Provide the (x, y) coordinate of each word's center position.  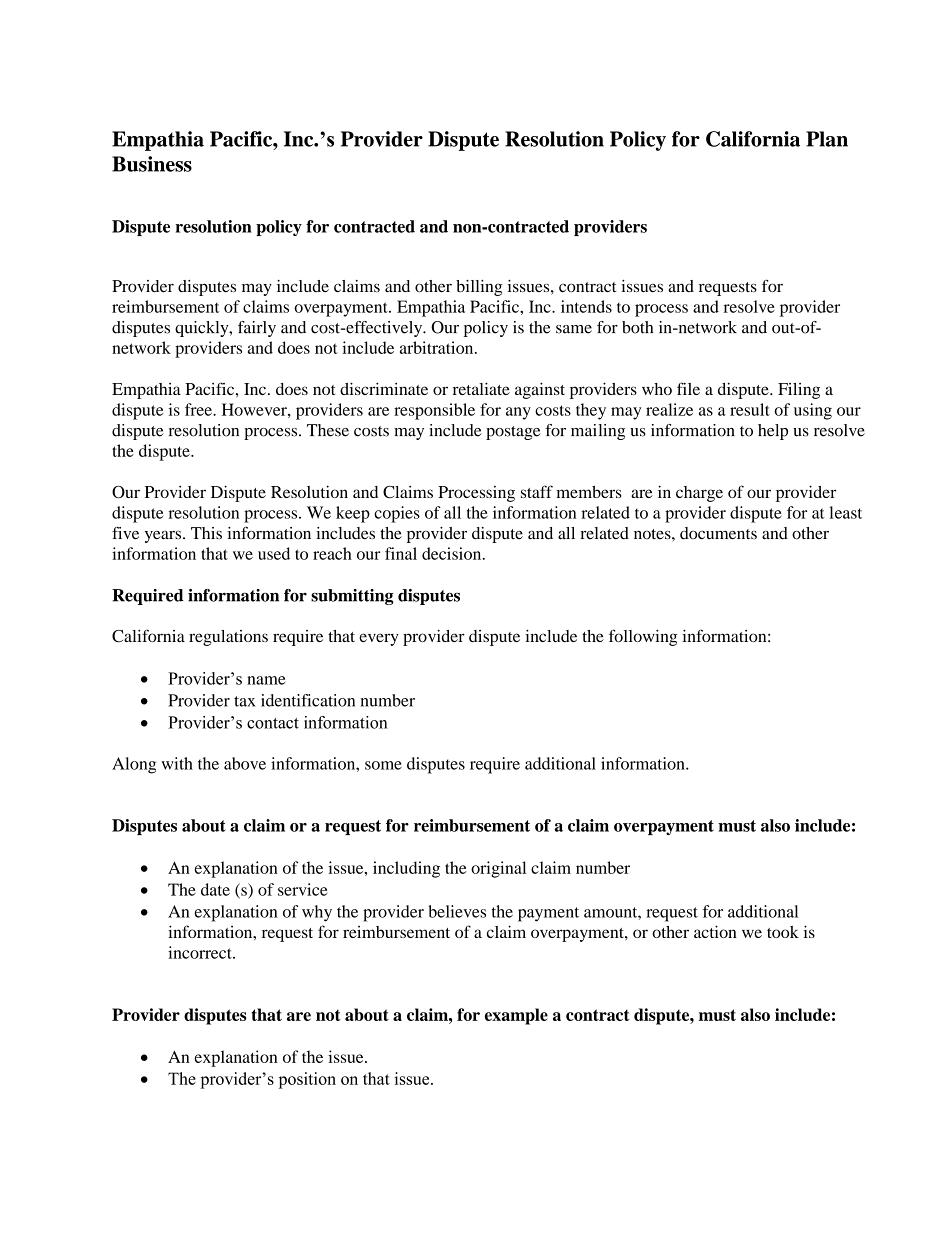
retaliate (481, 388)
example (516, 1016)
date (215, 889)
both (637, 327)
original (498, 869)
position (307, 1080)
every (379, 639)
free (199, 409)
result (750, 409)
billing (479, 288)
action (715, 931)
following (643, 637)
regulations (228, 638)
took (783, 932)
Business (152, 164)
